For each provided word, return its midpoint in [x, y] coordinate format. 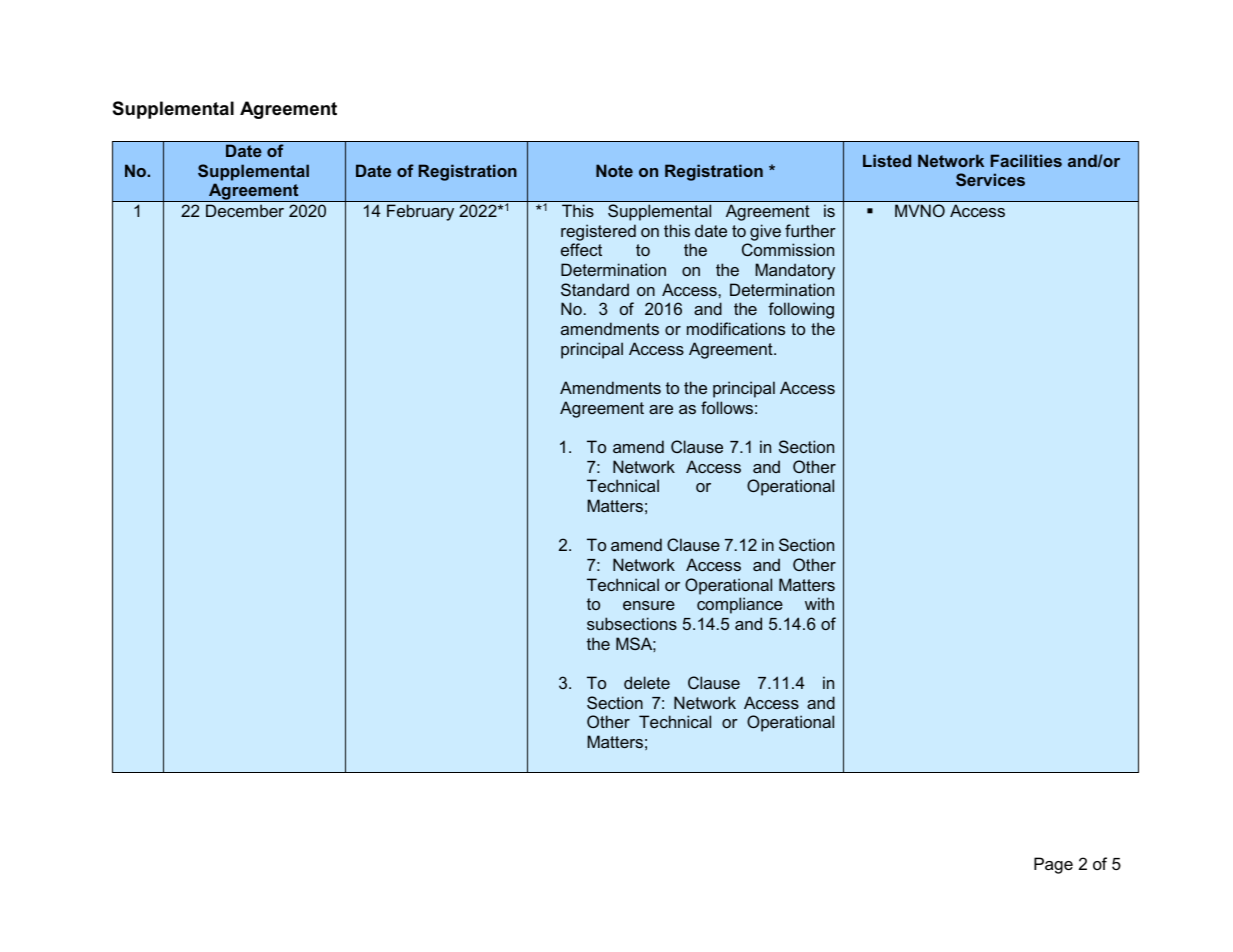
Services [990, 179]
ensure [649, 605]
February [420, 212]
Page [1053, 865]
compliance [740, 605]
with [819, 603]
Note [614, 170]
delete [647, 682]
